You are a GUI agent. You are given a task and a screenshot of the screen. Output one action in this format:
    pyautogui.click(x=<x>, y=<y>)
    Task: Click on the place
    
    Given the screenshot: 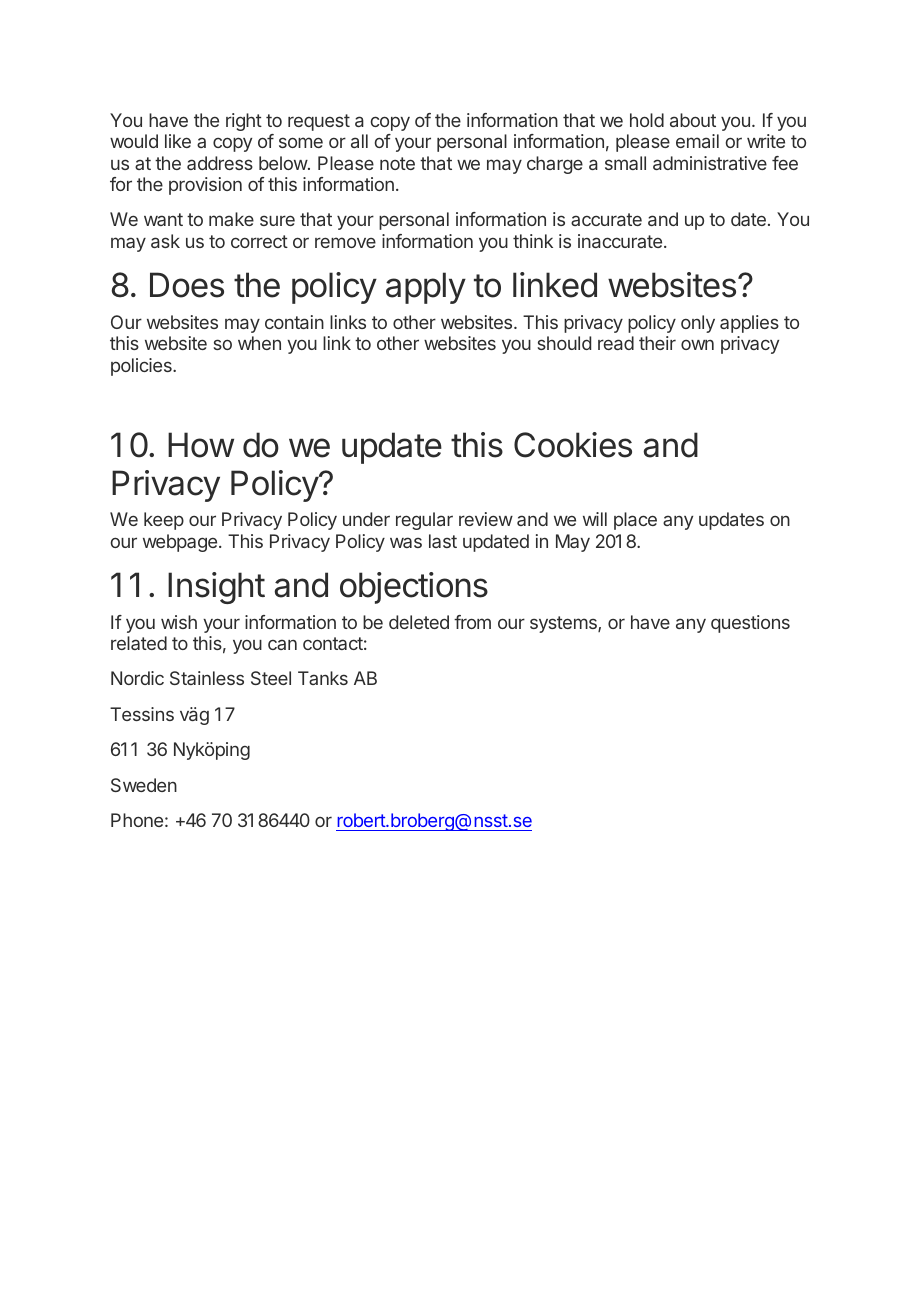 What is the action you would take?
    pyautogui.click(x=635, y=521)
